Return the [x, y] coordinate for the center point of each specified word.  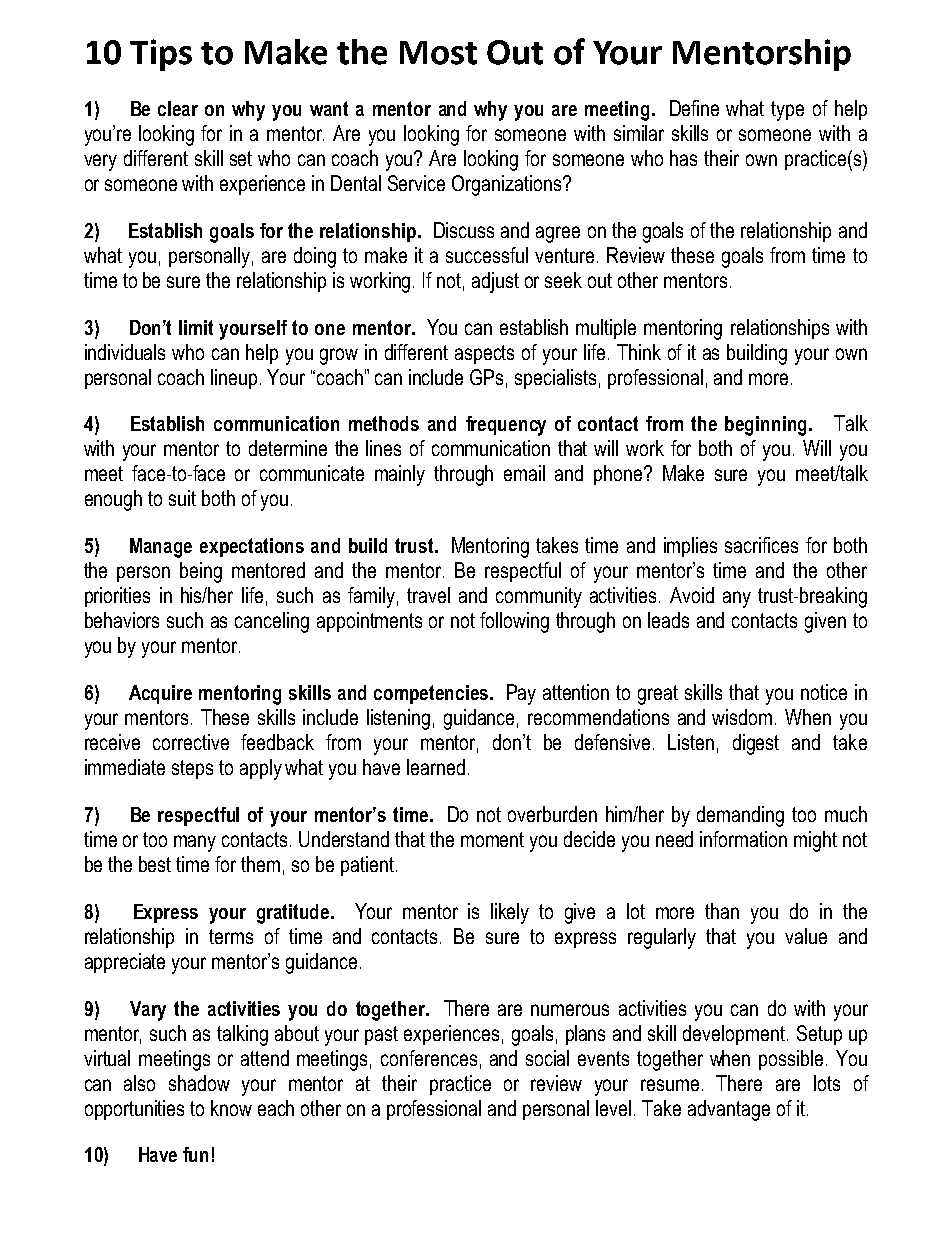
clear [178, 108]
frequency [506, 426]
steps [192, 769]
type [787, 111]
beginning [765, 426]
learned [436, 767]
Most [438, 53]
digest [756, 744]
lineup [234, 379]
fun [195, 1154]
